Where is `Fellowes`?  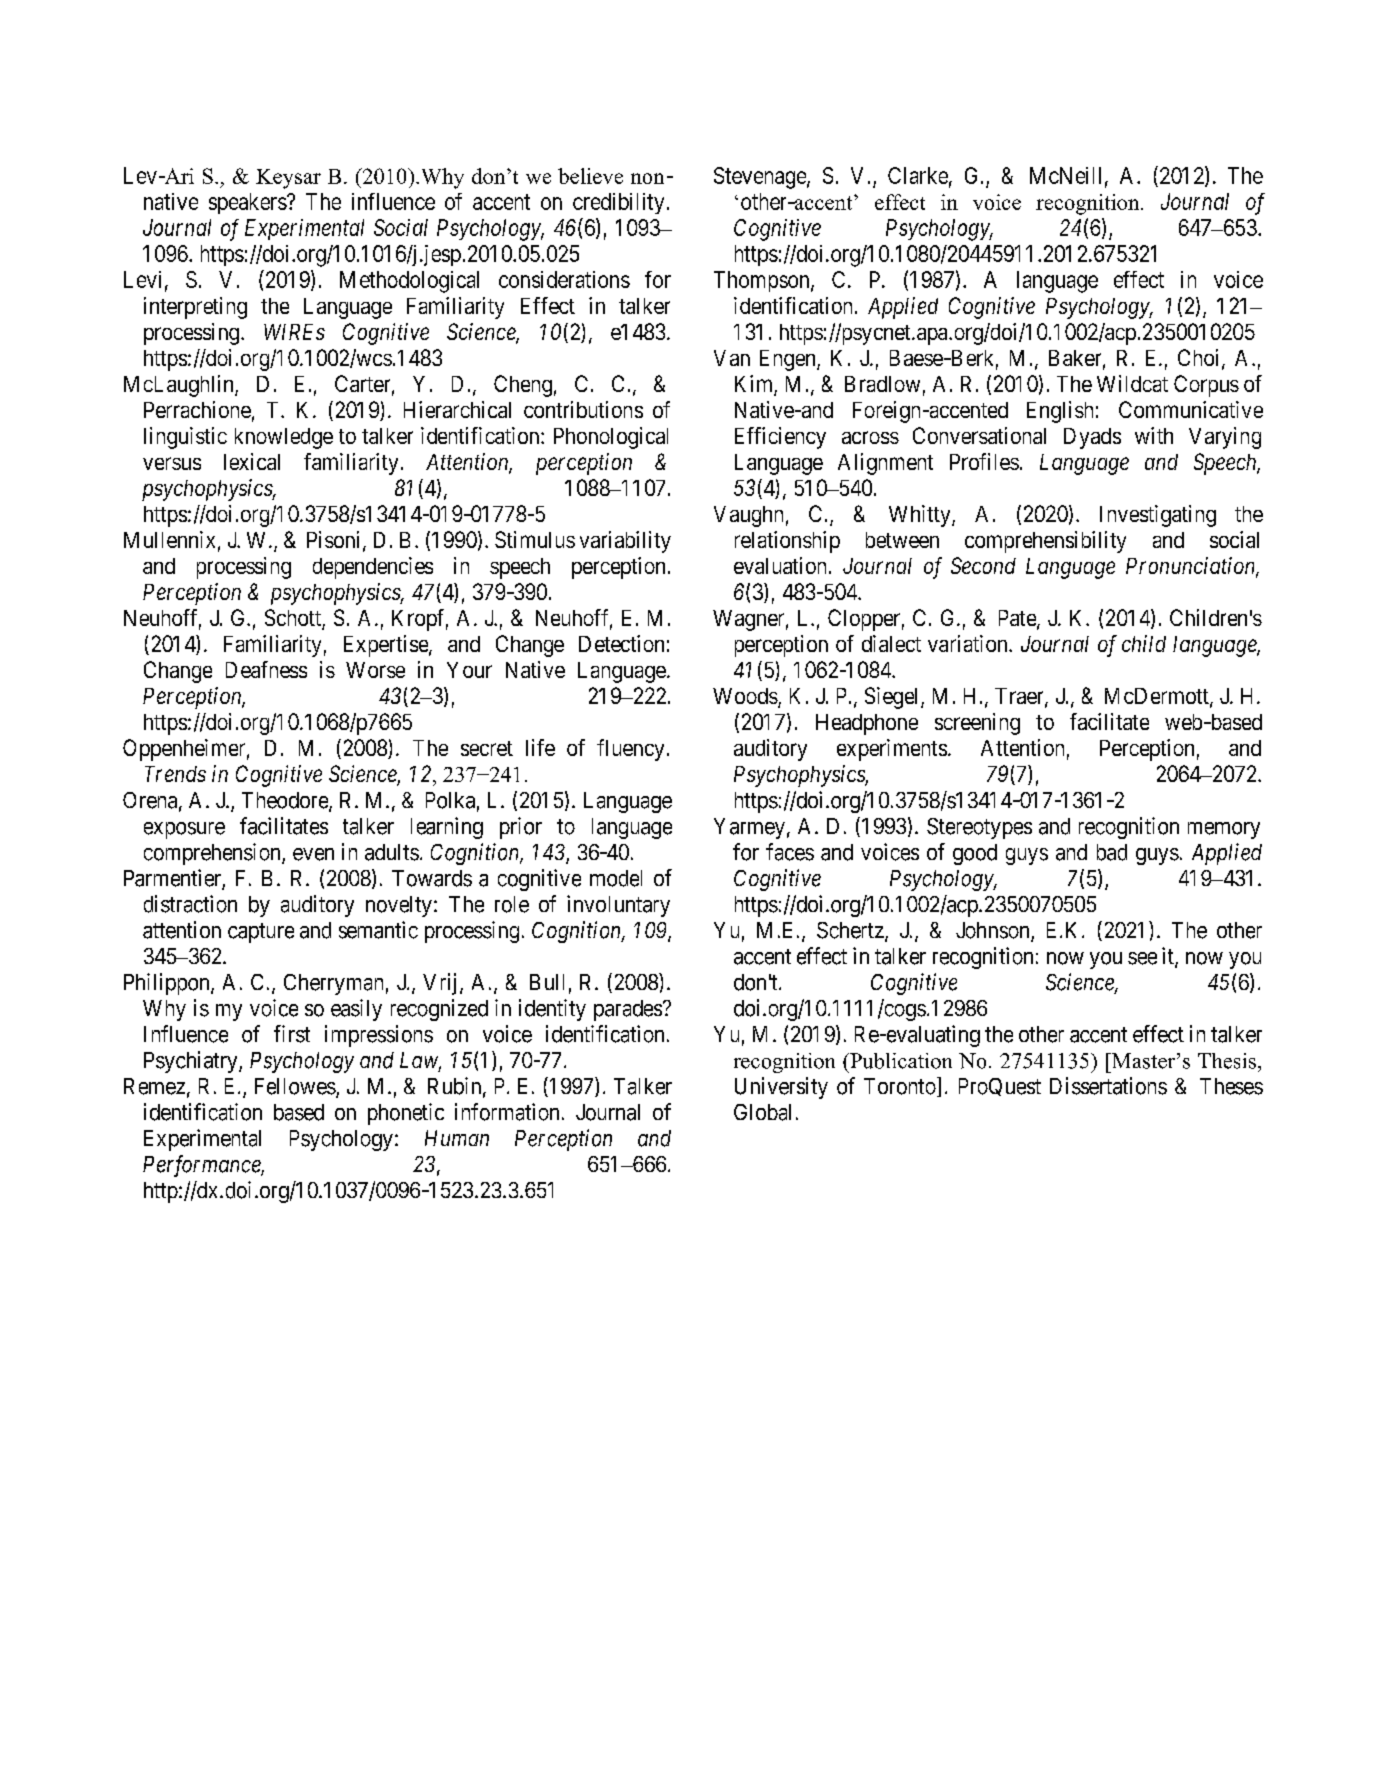
Fellowes is located at coordinates (295, 1086).
